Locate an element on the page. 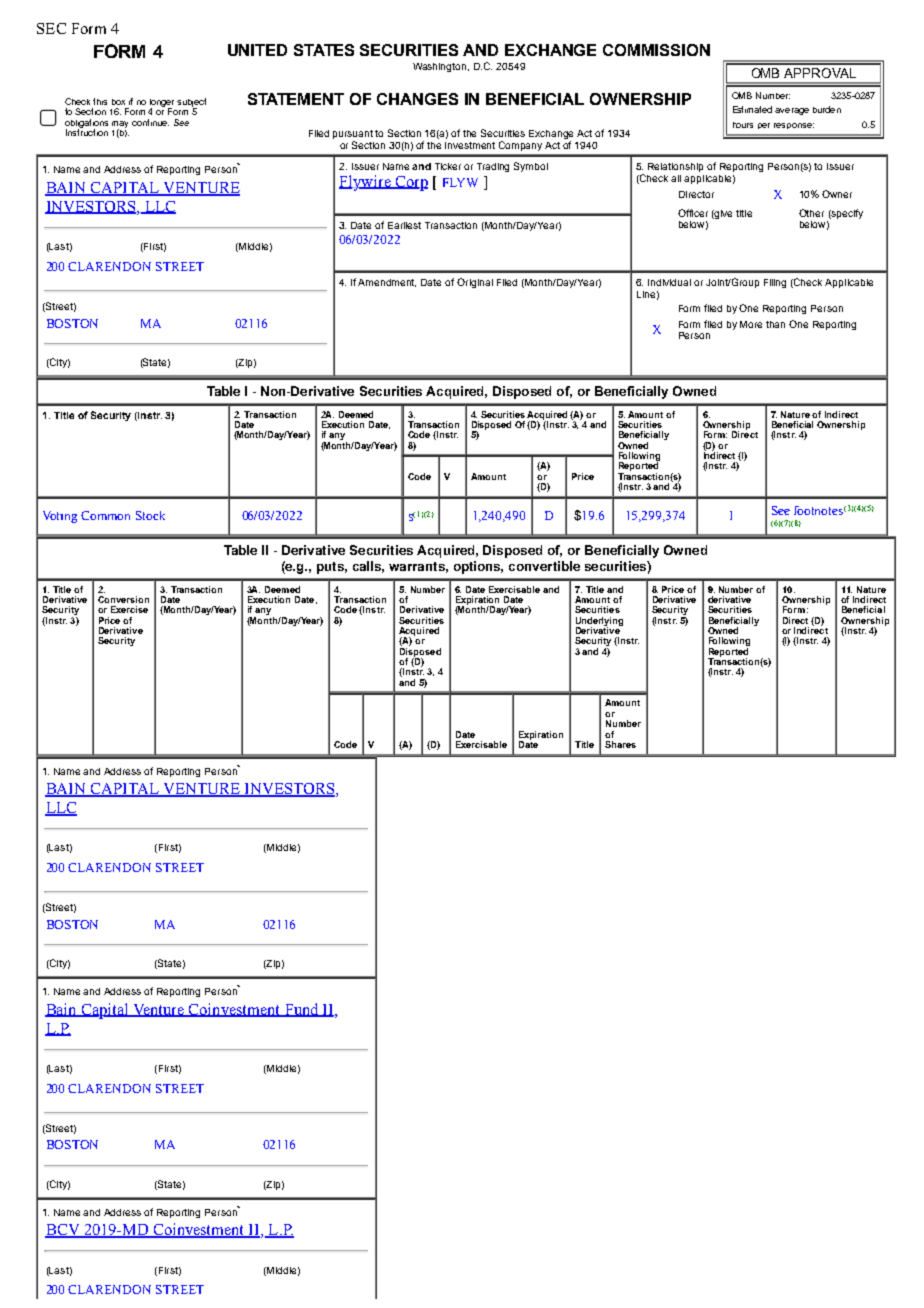  Shares is located at coordinates (620, 744).
